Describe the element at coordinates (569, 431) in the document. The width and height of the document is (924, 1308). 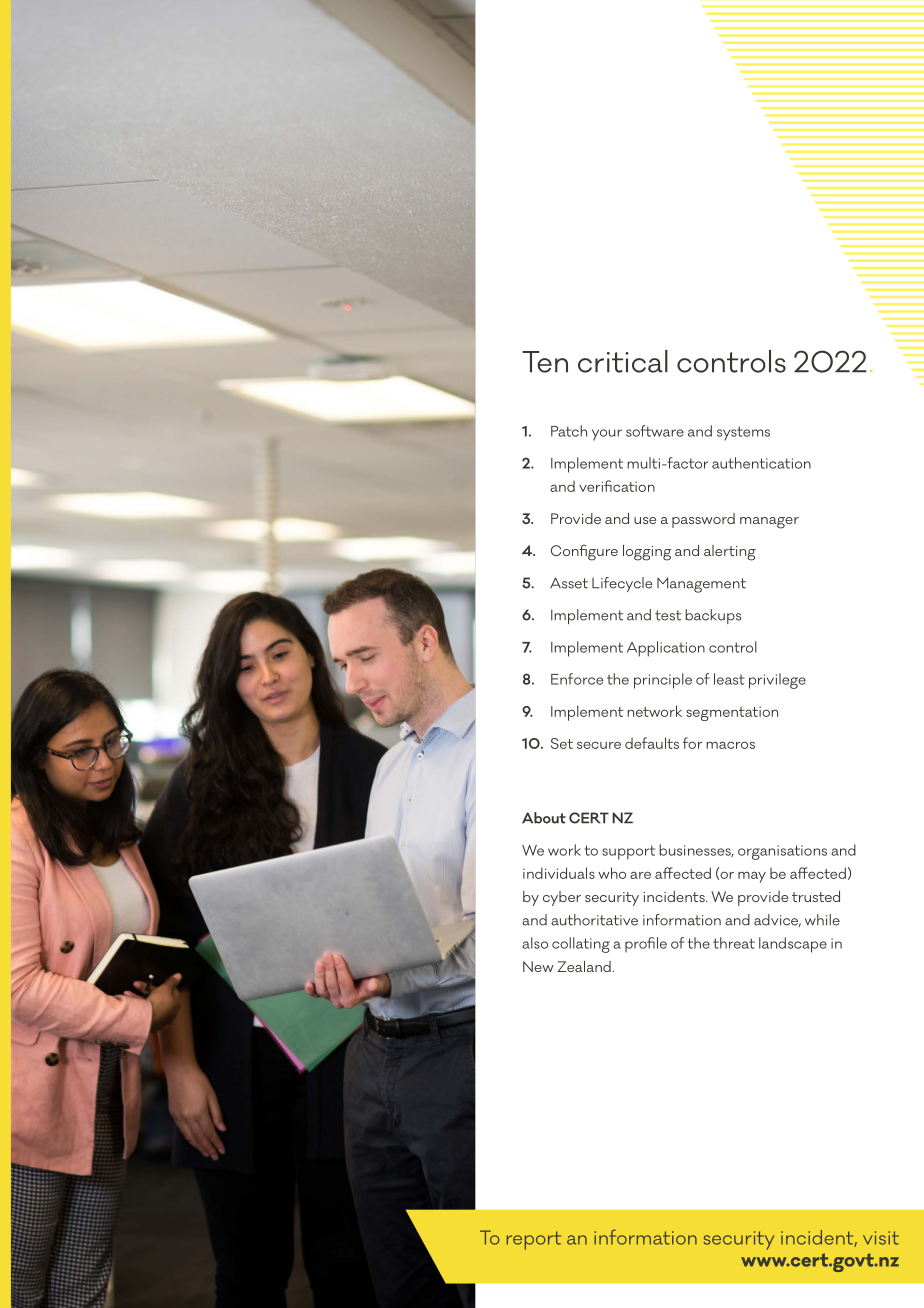
I see `Patch` at that location.
